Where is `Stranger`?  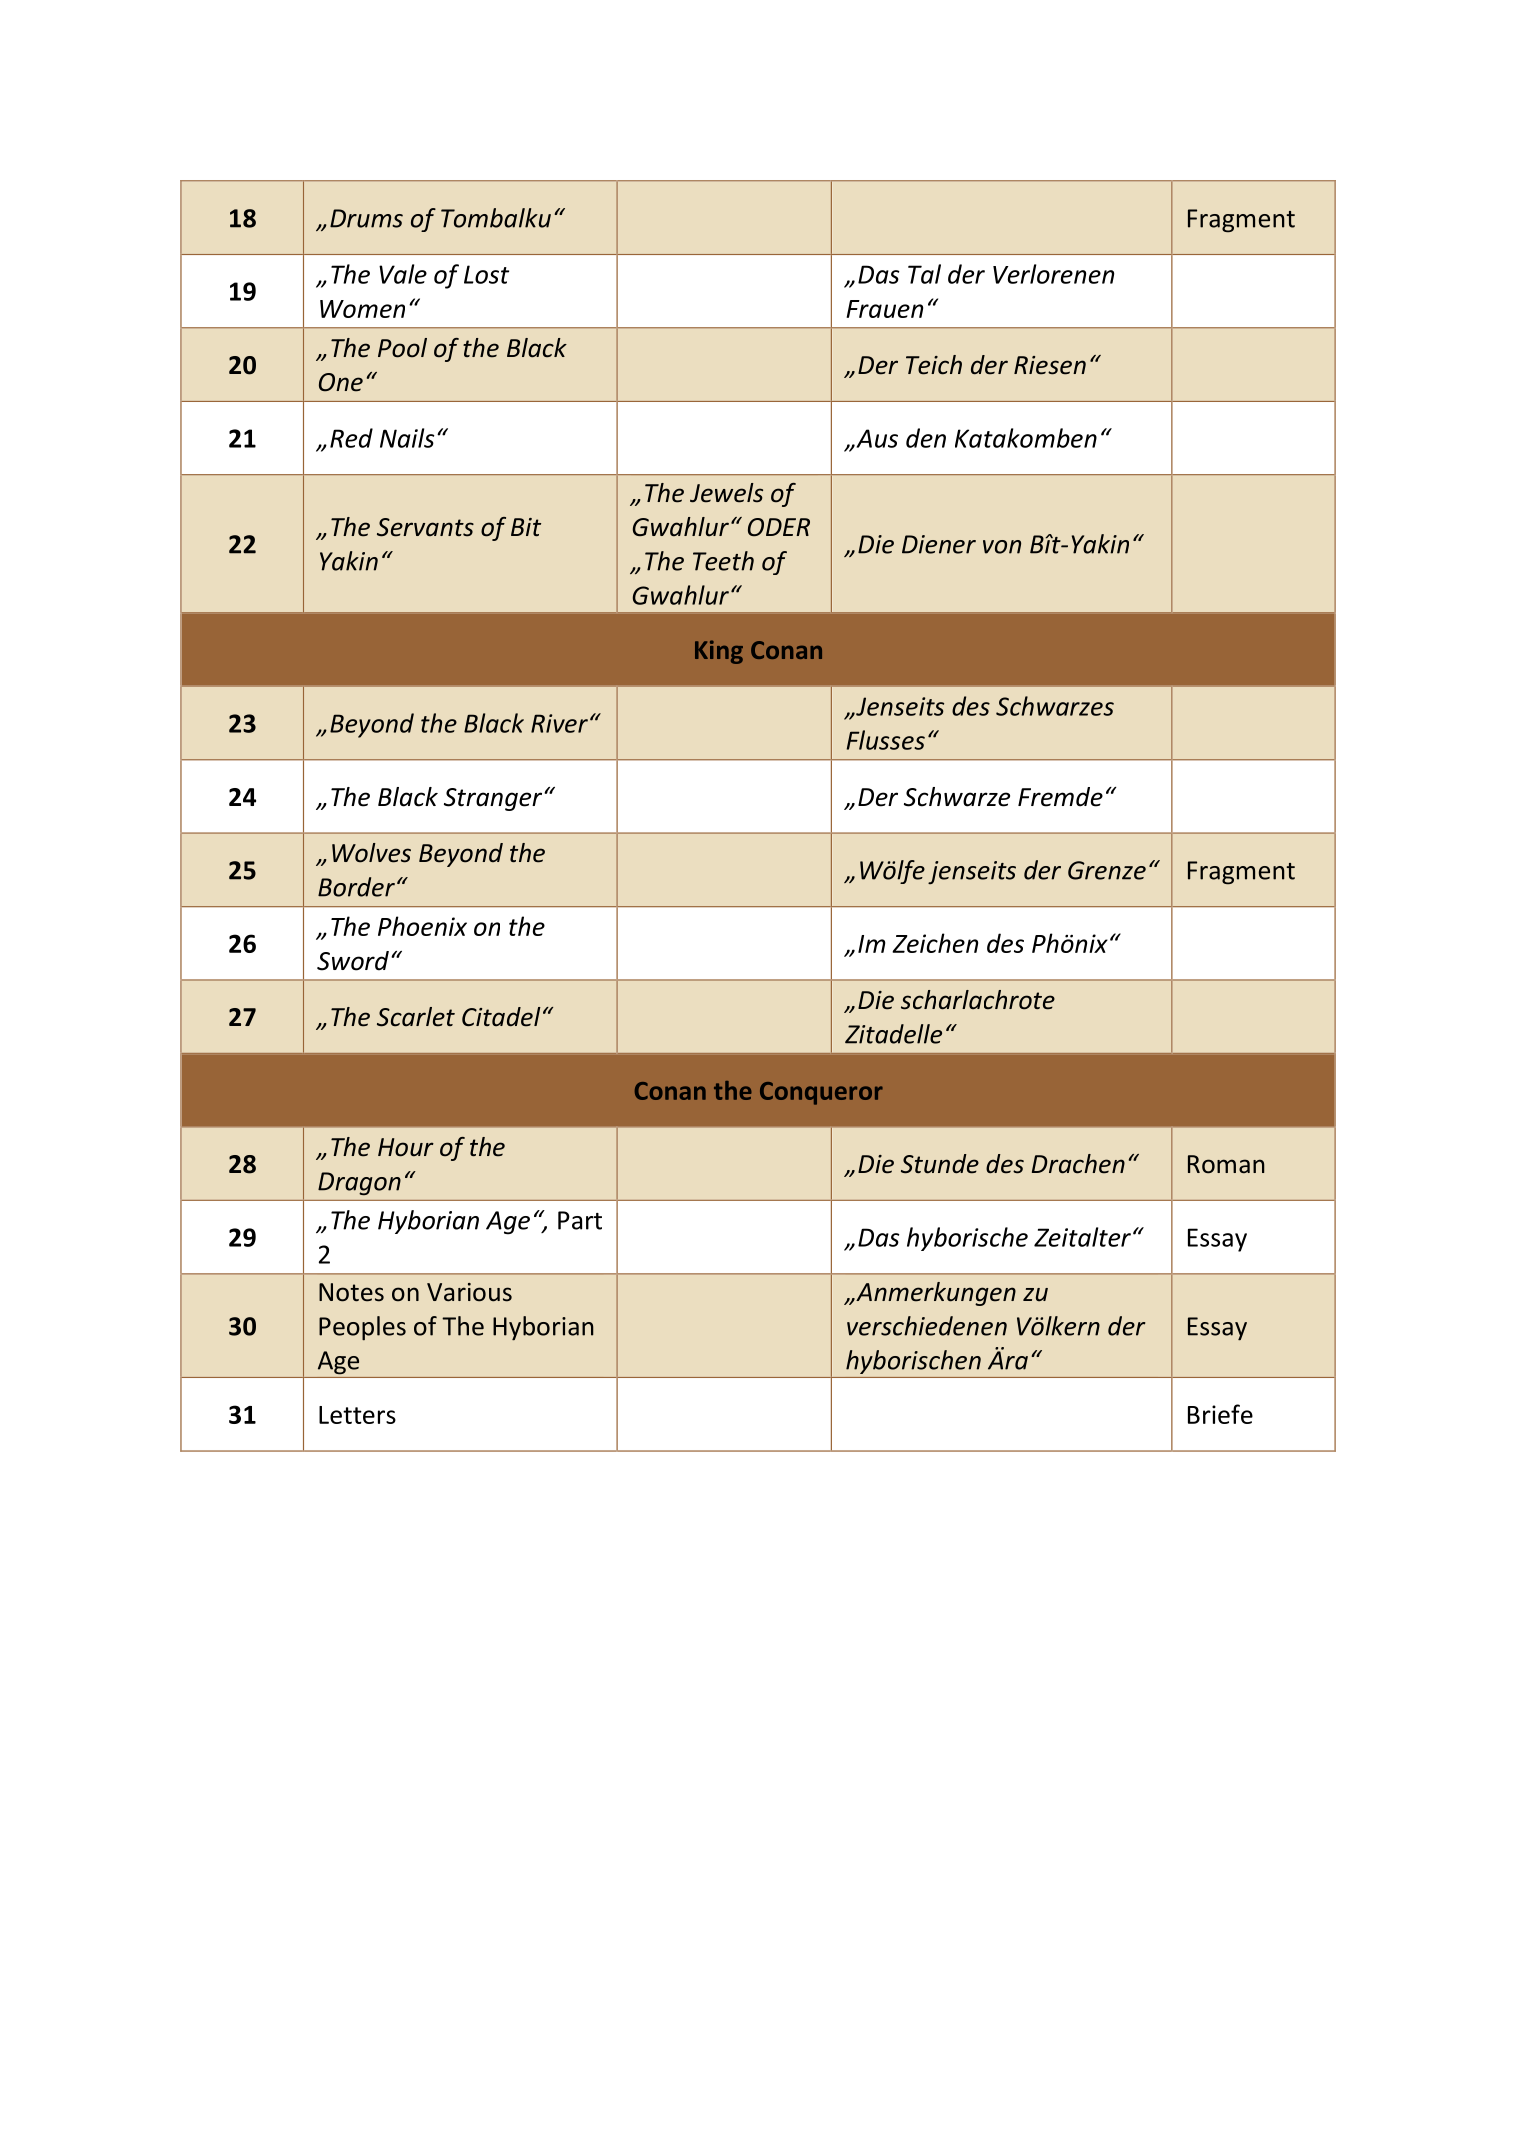
Stranger is located at coordinates (494, 799).
